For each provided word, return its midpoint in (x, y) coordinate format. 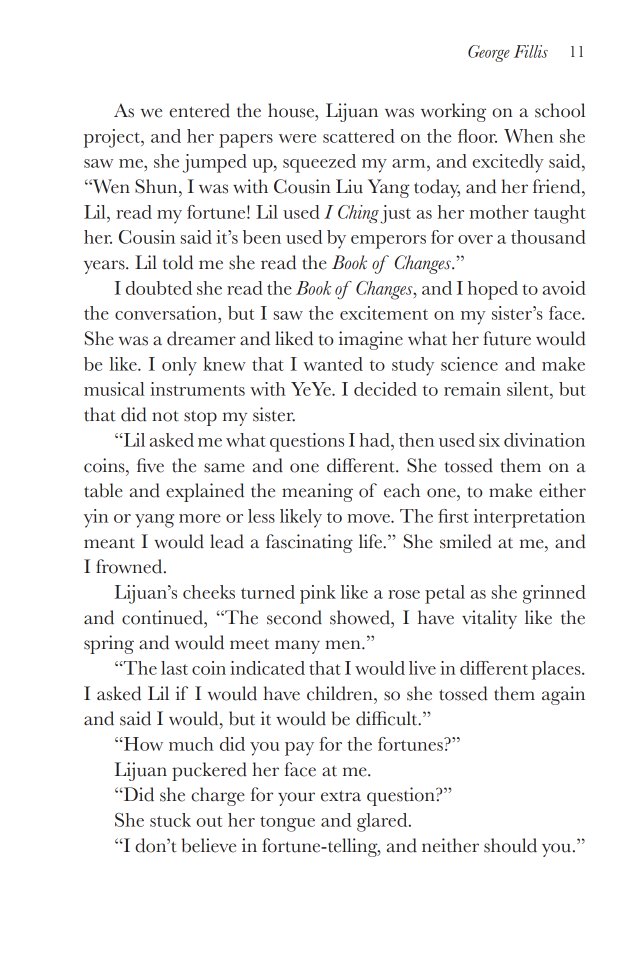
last (174, 668)
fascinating (309, 543)
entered (199, 110)
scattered (359, 136)
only (179, 366)
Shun (157, 186)
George (489, 53)
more (200, 518)
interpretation (529, 518)
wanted (333, 364)
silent (529, 390)
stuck (170, 820)
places (557, 670)
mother (499, 212)
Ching (358, 214)
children (341, 693)
